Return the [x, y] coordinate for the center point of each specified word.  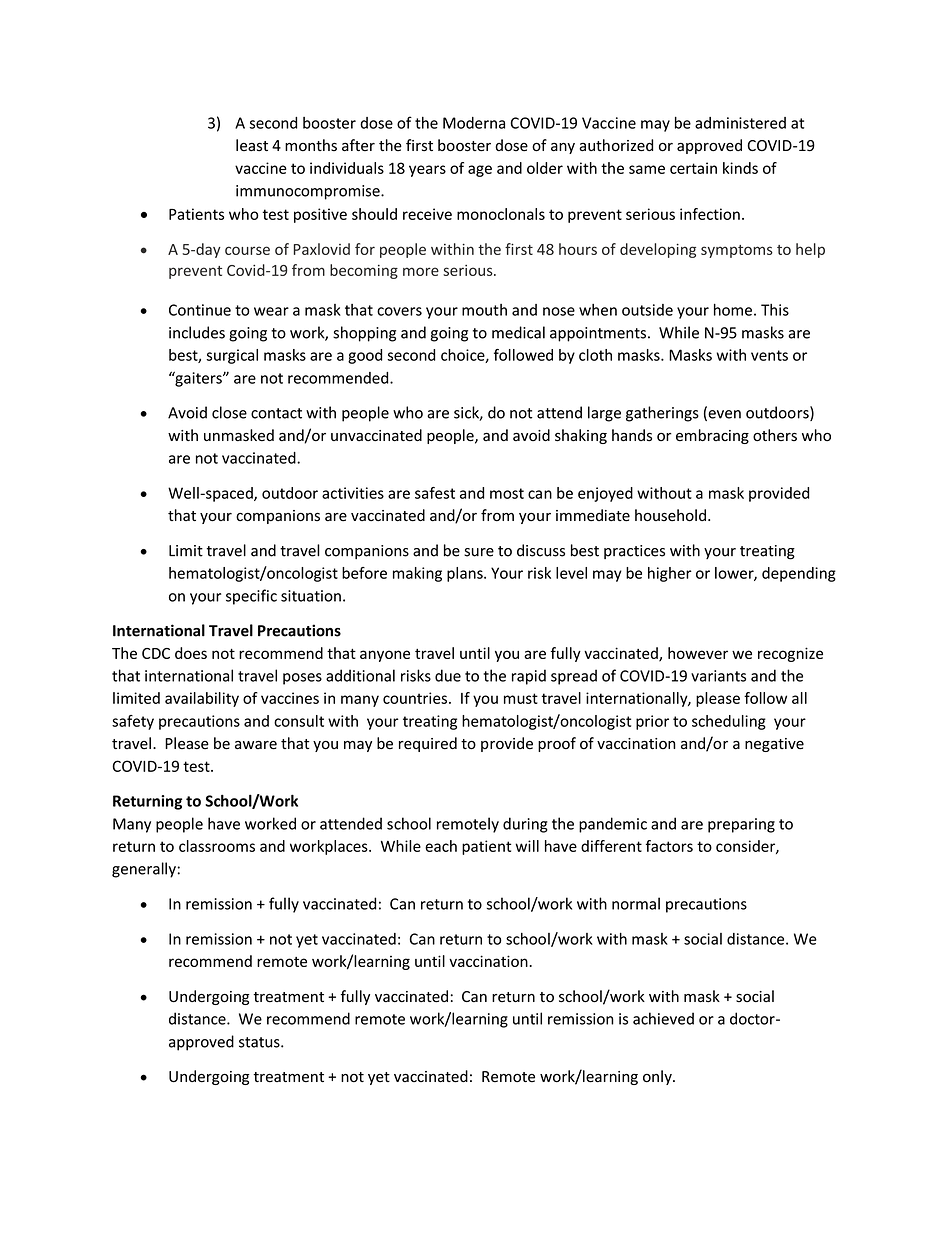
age [480, 171]
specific [251, 597]
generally [144, 870]
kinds [740, 168]
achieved [663, 1018]
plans [466, 574]
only [658, 1077]
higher [670, 574]
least [252, 145]
